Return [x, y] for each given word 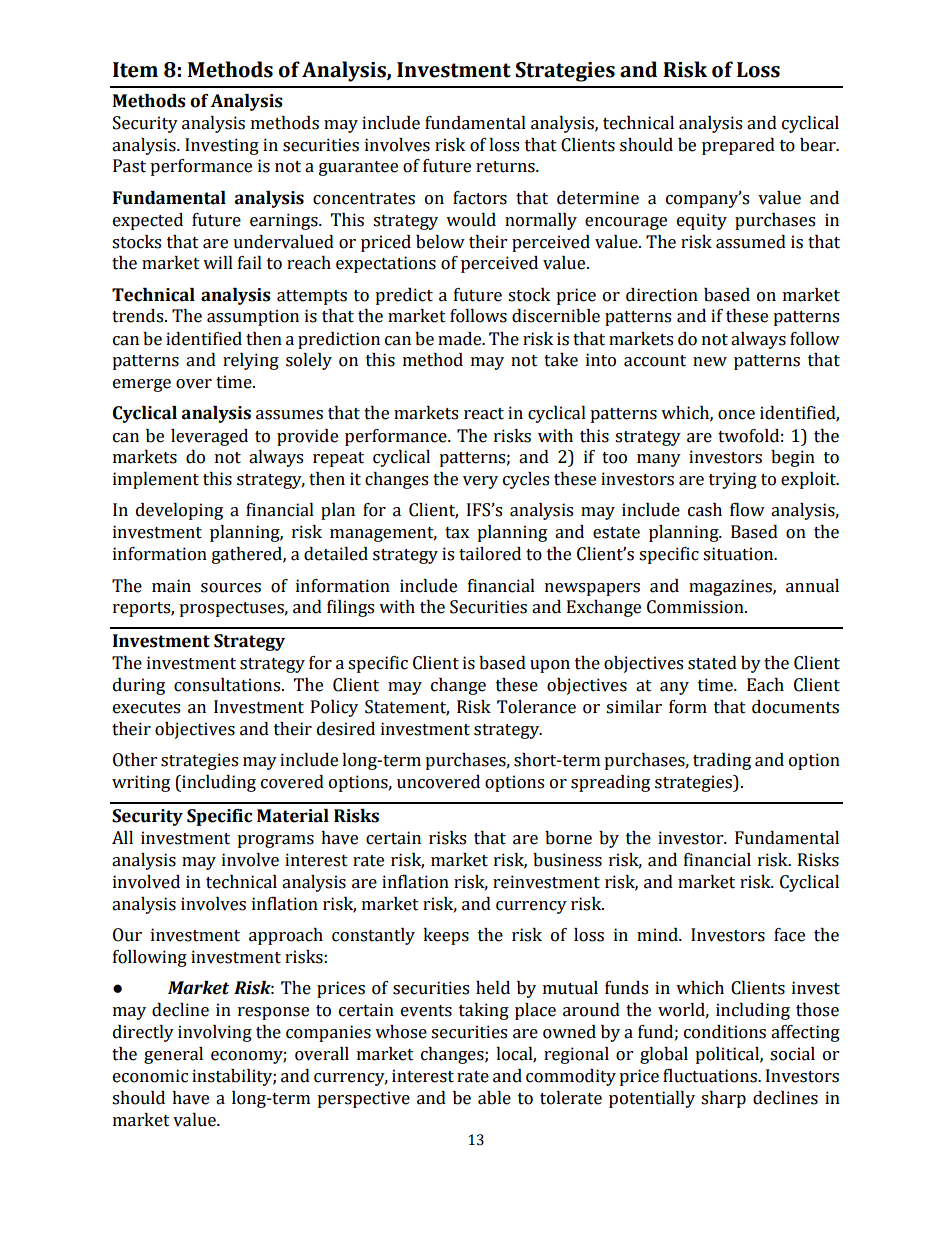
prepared [738, 146]
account [655, 361]
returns [506, 167]
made [461, 339]
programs [275, 841]
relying [251, 361]
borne [568, 838]
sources [231, 588]
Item [135, 70]
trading [722, 761]
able [494, 1098]
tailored [490, 554]
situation [739, 554]
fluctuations [711, 1076]
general [173, 1055]
